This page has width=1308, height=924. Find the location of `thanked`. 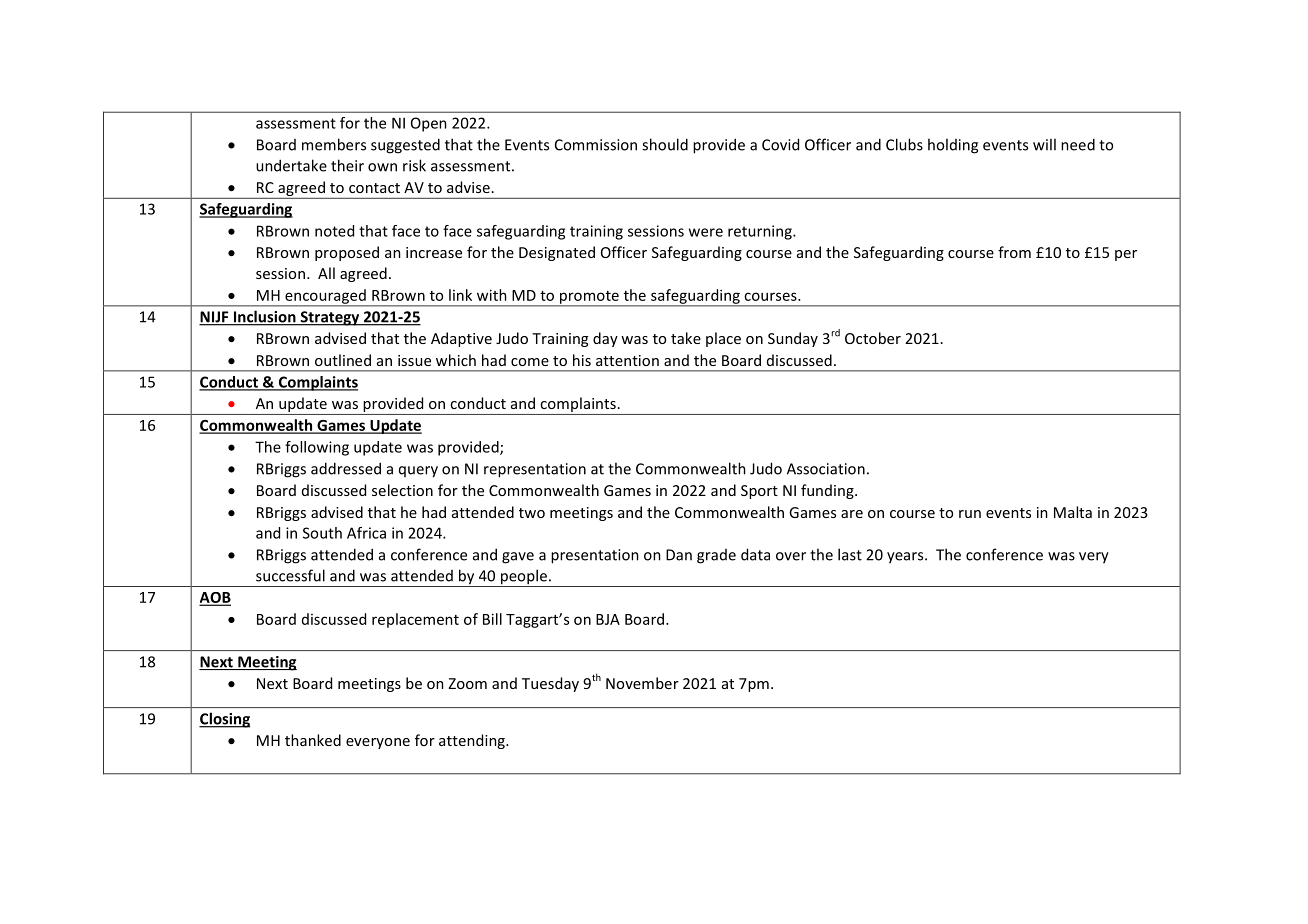

thanked is located at coordinates (313, 740).
